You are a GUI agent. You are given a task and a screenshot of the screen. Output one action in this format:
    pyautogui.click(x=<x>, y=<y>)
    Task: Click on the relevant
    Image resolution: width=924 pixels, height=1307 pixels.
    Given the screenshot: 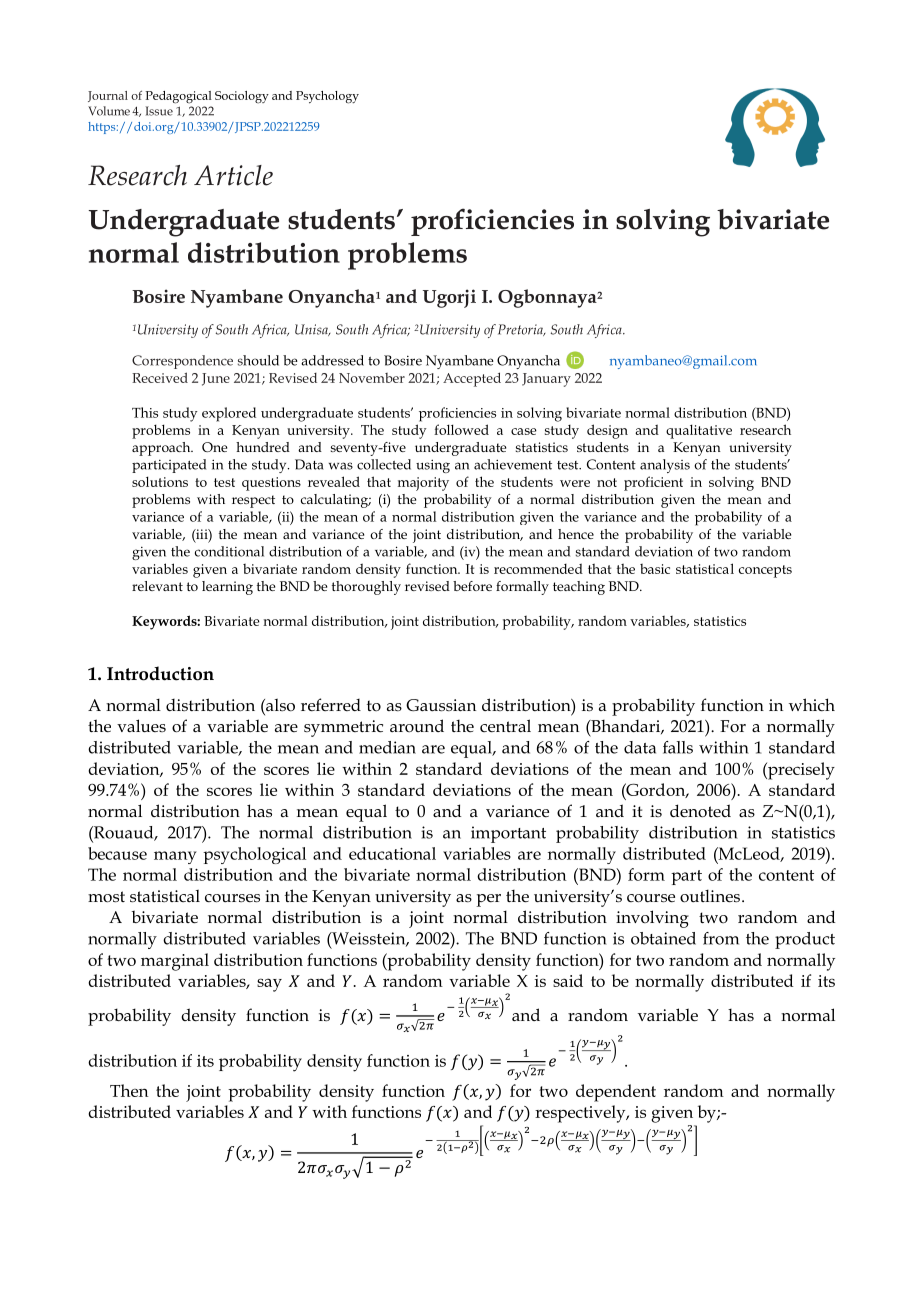 What is the action you would take?
    pyautogui.click(x=157, y=586)
